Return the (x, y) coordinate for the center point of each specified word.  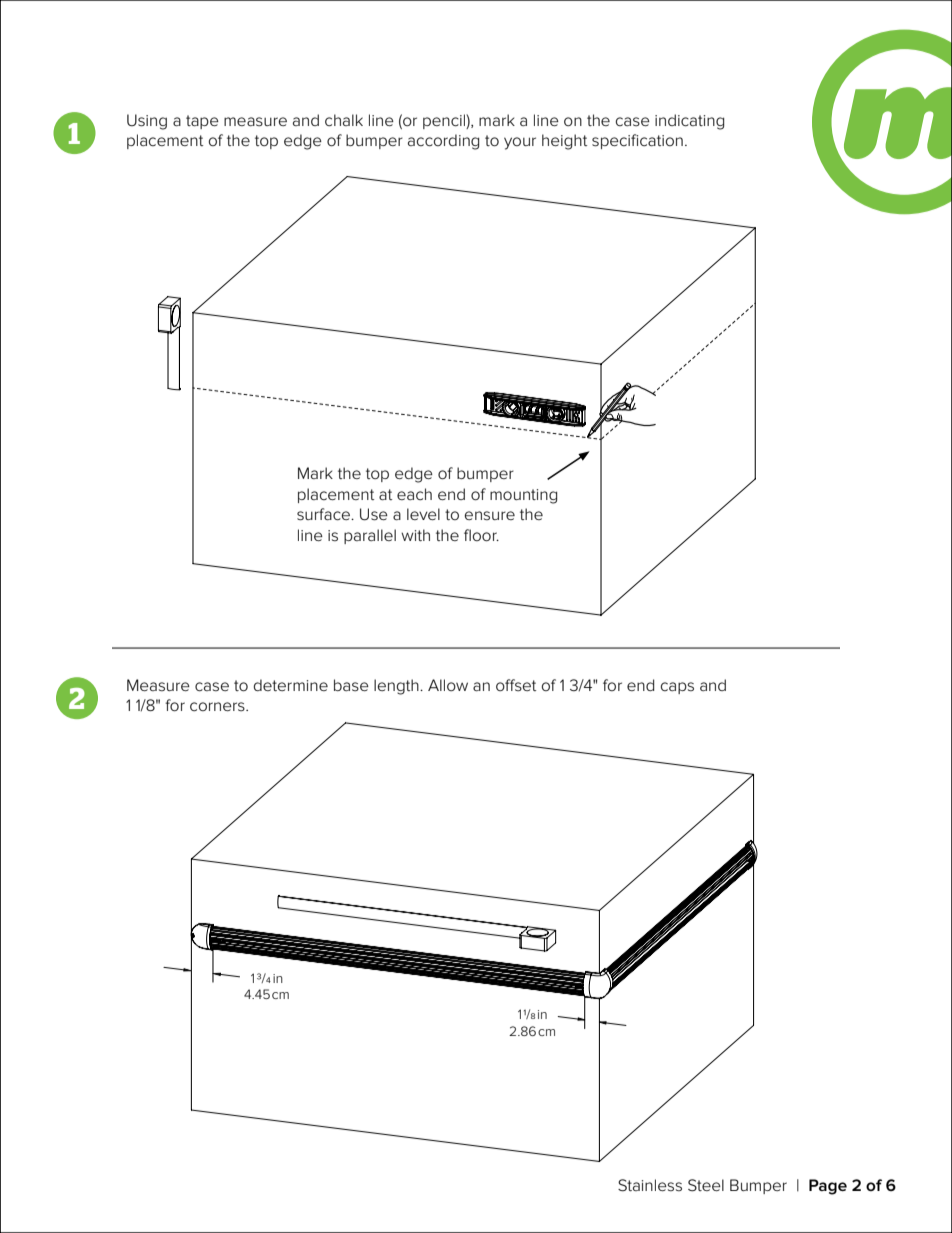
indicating (689, 122)
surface (324, 514)
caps (677, 688)
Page (828, 1187)
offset (516, 685)
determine (291, 685)
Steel (706, 1185)
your (520, 143)
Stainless (650, 1185)
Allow (448, 685)
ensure (490, 515)
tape (202, 122)
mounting (523, 496)
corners (218, 707)
